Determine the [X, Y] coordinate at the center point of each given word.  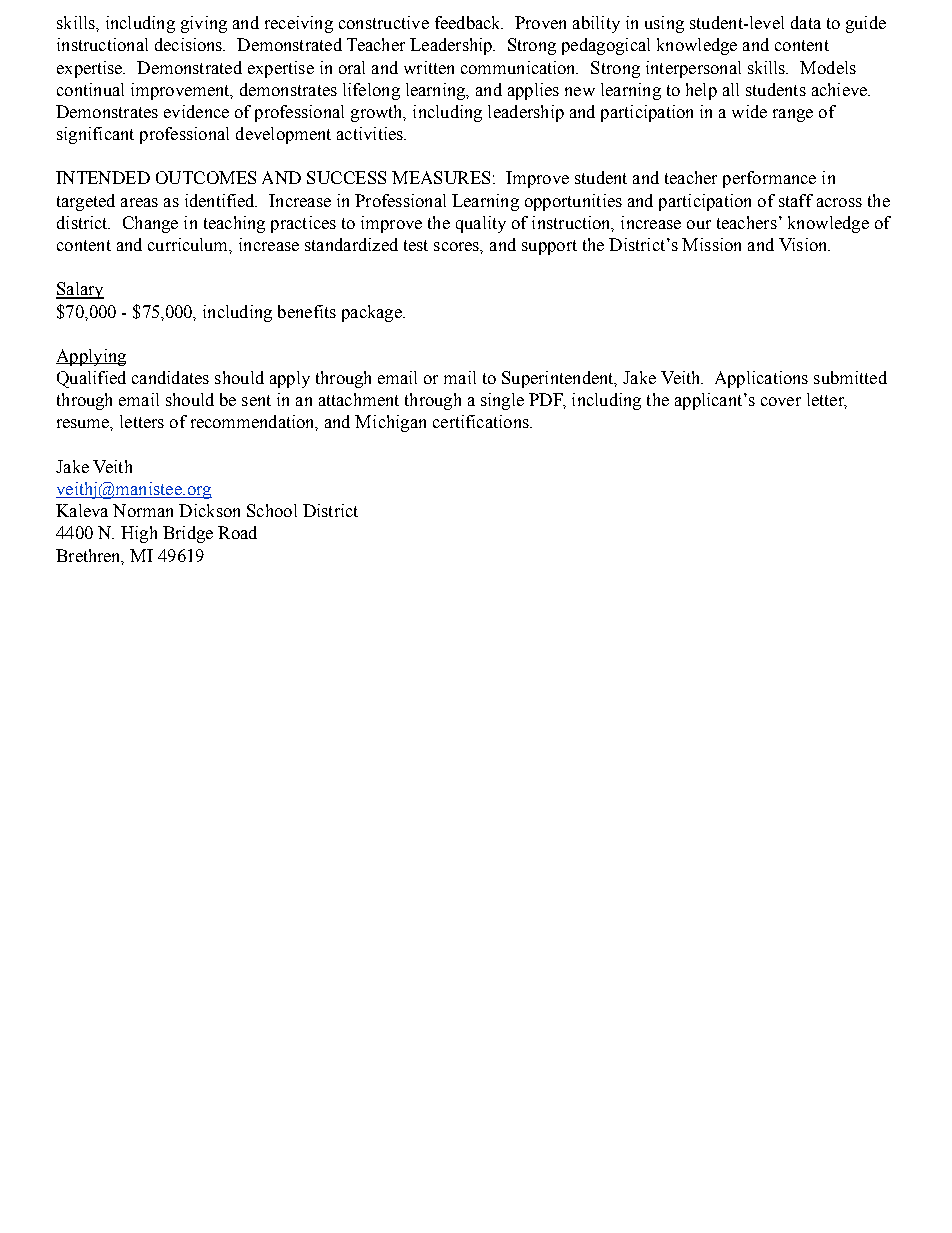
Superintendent [559, 379]
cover [781, 401]
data [806, 22]
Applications [761, 379]
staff [796, 200]
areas [139, 202]
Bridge [188, 534]
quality [481, 224]
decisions [190, 44]
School [272, 510]
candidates [170, 377]
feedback [469, 22]
